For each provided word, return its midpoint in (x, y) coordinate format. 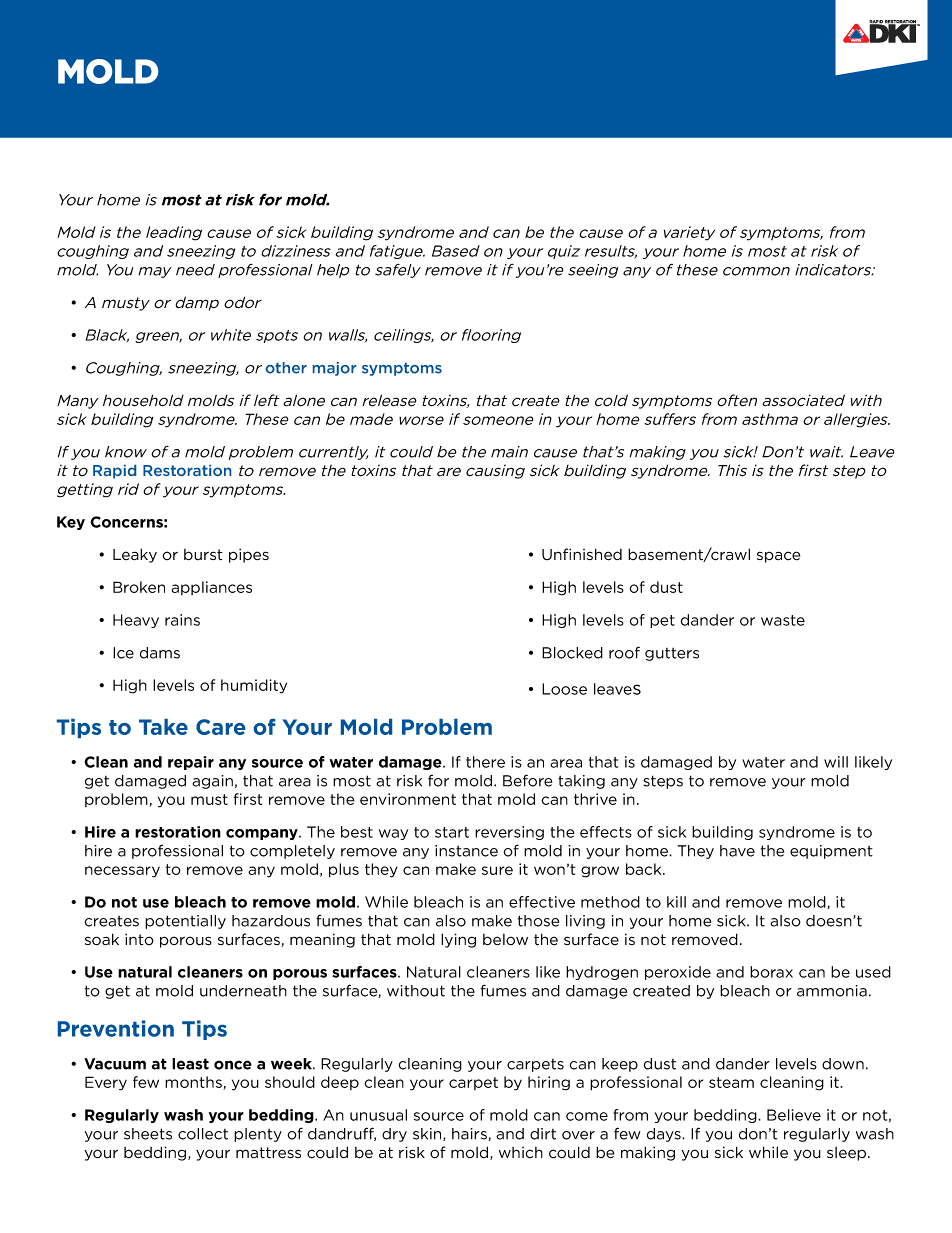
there (485, 762)
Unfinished (582, 554)
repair (191, 763)
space (778, 557)
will (836, 762)
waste (783, 620)
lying (458, 940)
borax (771, 972)
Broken (139, 587)
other (286, 368)
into (139, 939)
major (334, 369)
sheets (148, 1134)
